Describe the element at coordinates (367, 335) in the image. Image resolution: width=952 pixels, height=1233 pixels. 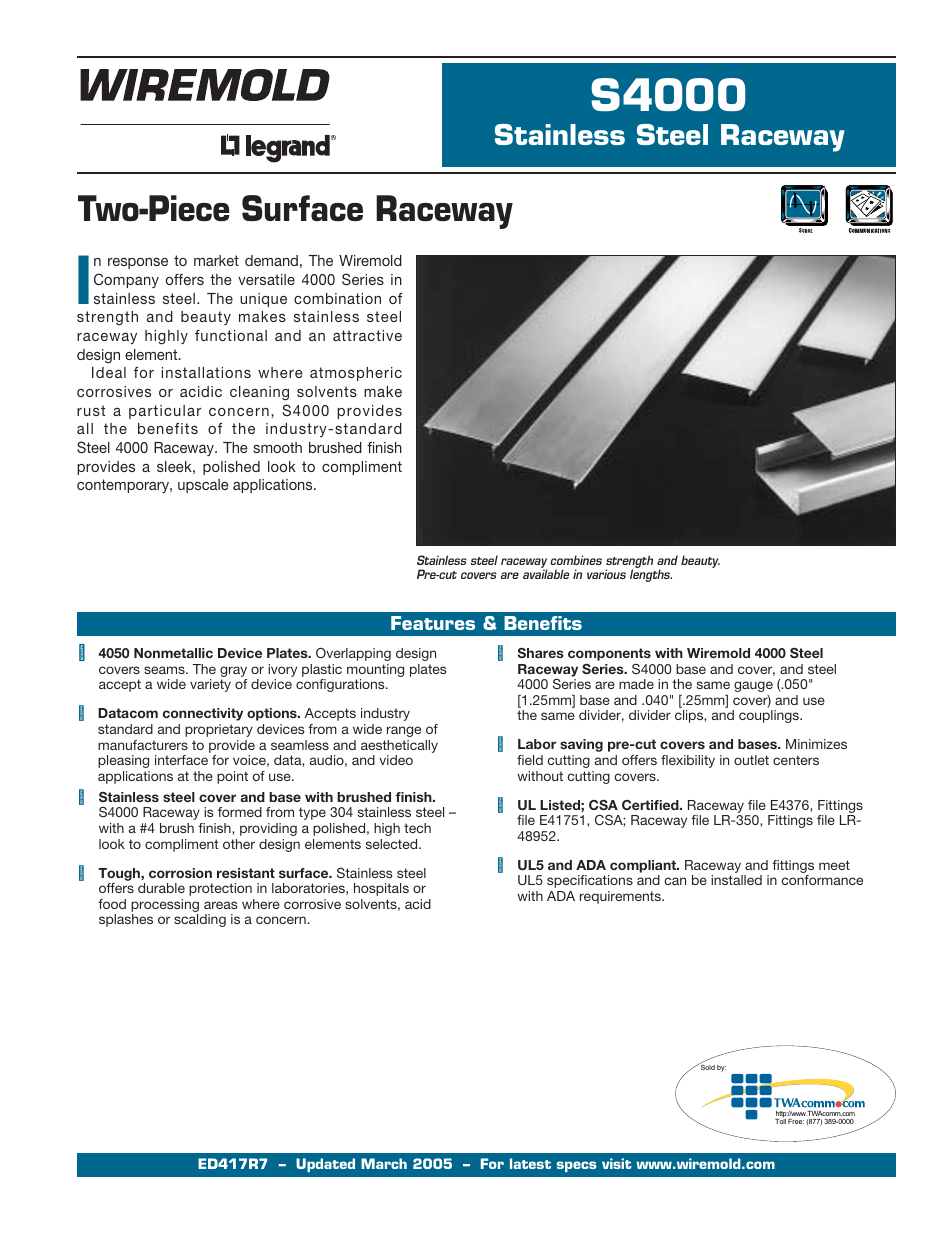
I see `attractive` at that location.
